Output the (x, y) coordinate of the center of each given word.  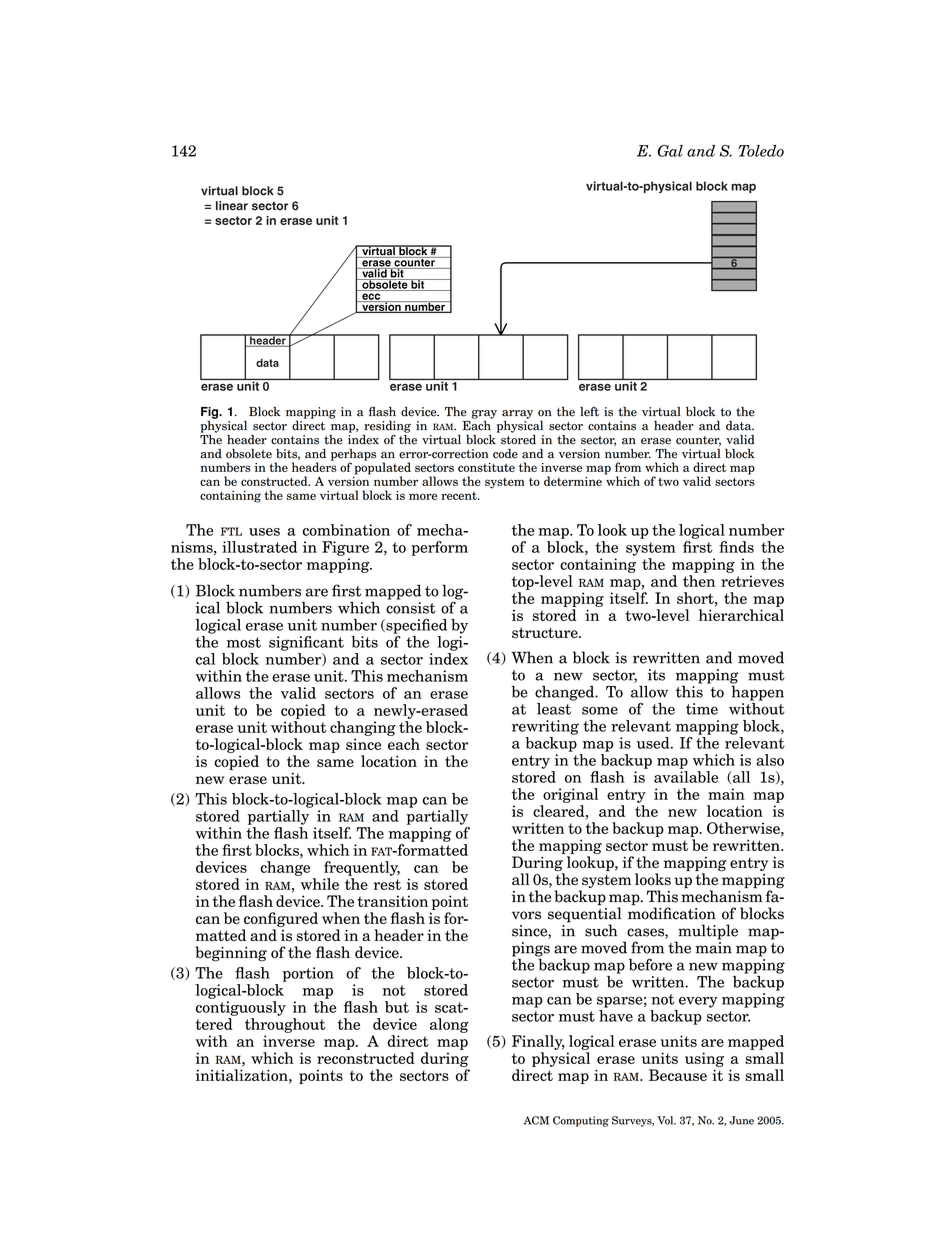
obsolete (249, 454)
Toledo (761, 151)
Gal (670, 151)
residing (387, 428)
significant (306, 643)
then (699, 581)
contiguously (241, 1008)
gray (484, 414)
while (320, 884)
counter (698, 441)
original (570, 795)
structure (546, 632)
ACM (536, 1120)
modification (672, 912)
